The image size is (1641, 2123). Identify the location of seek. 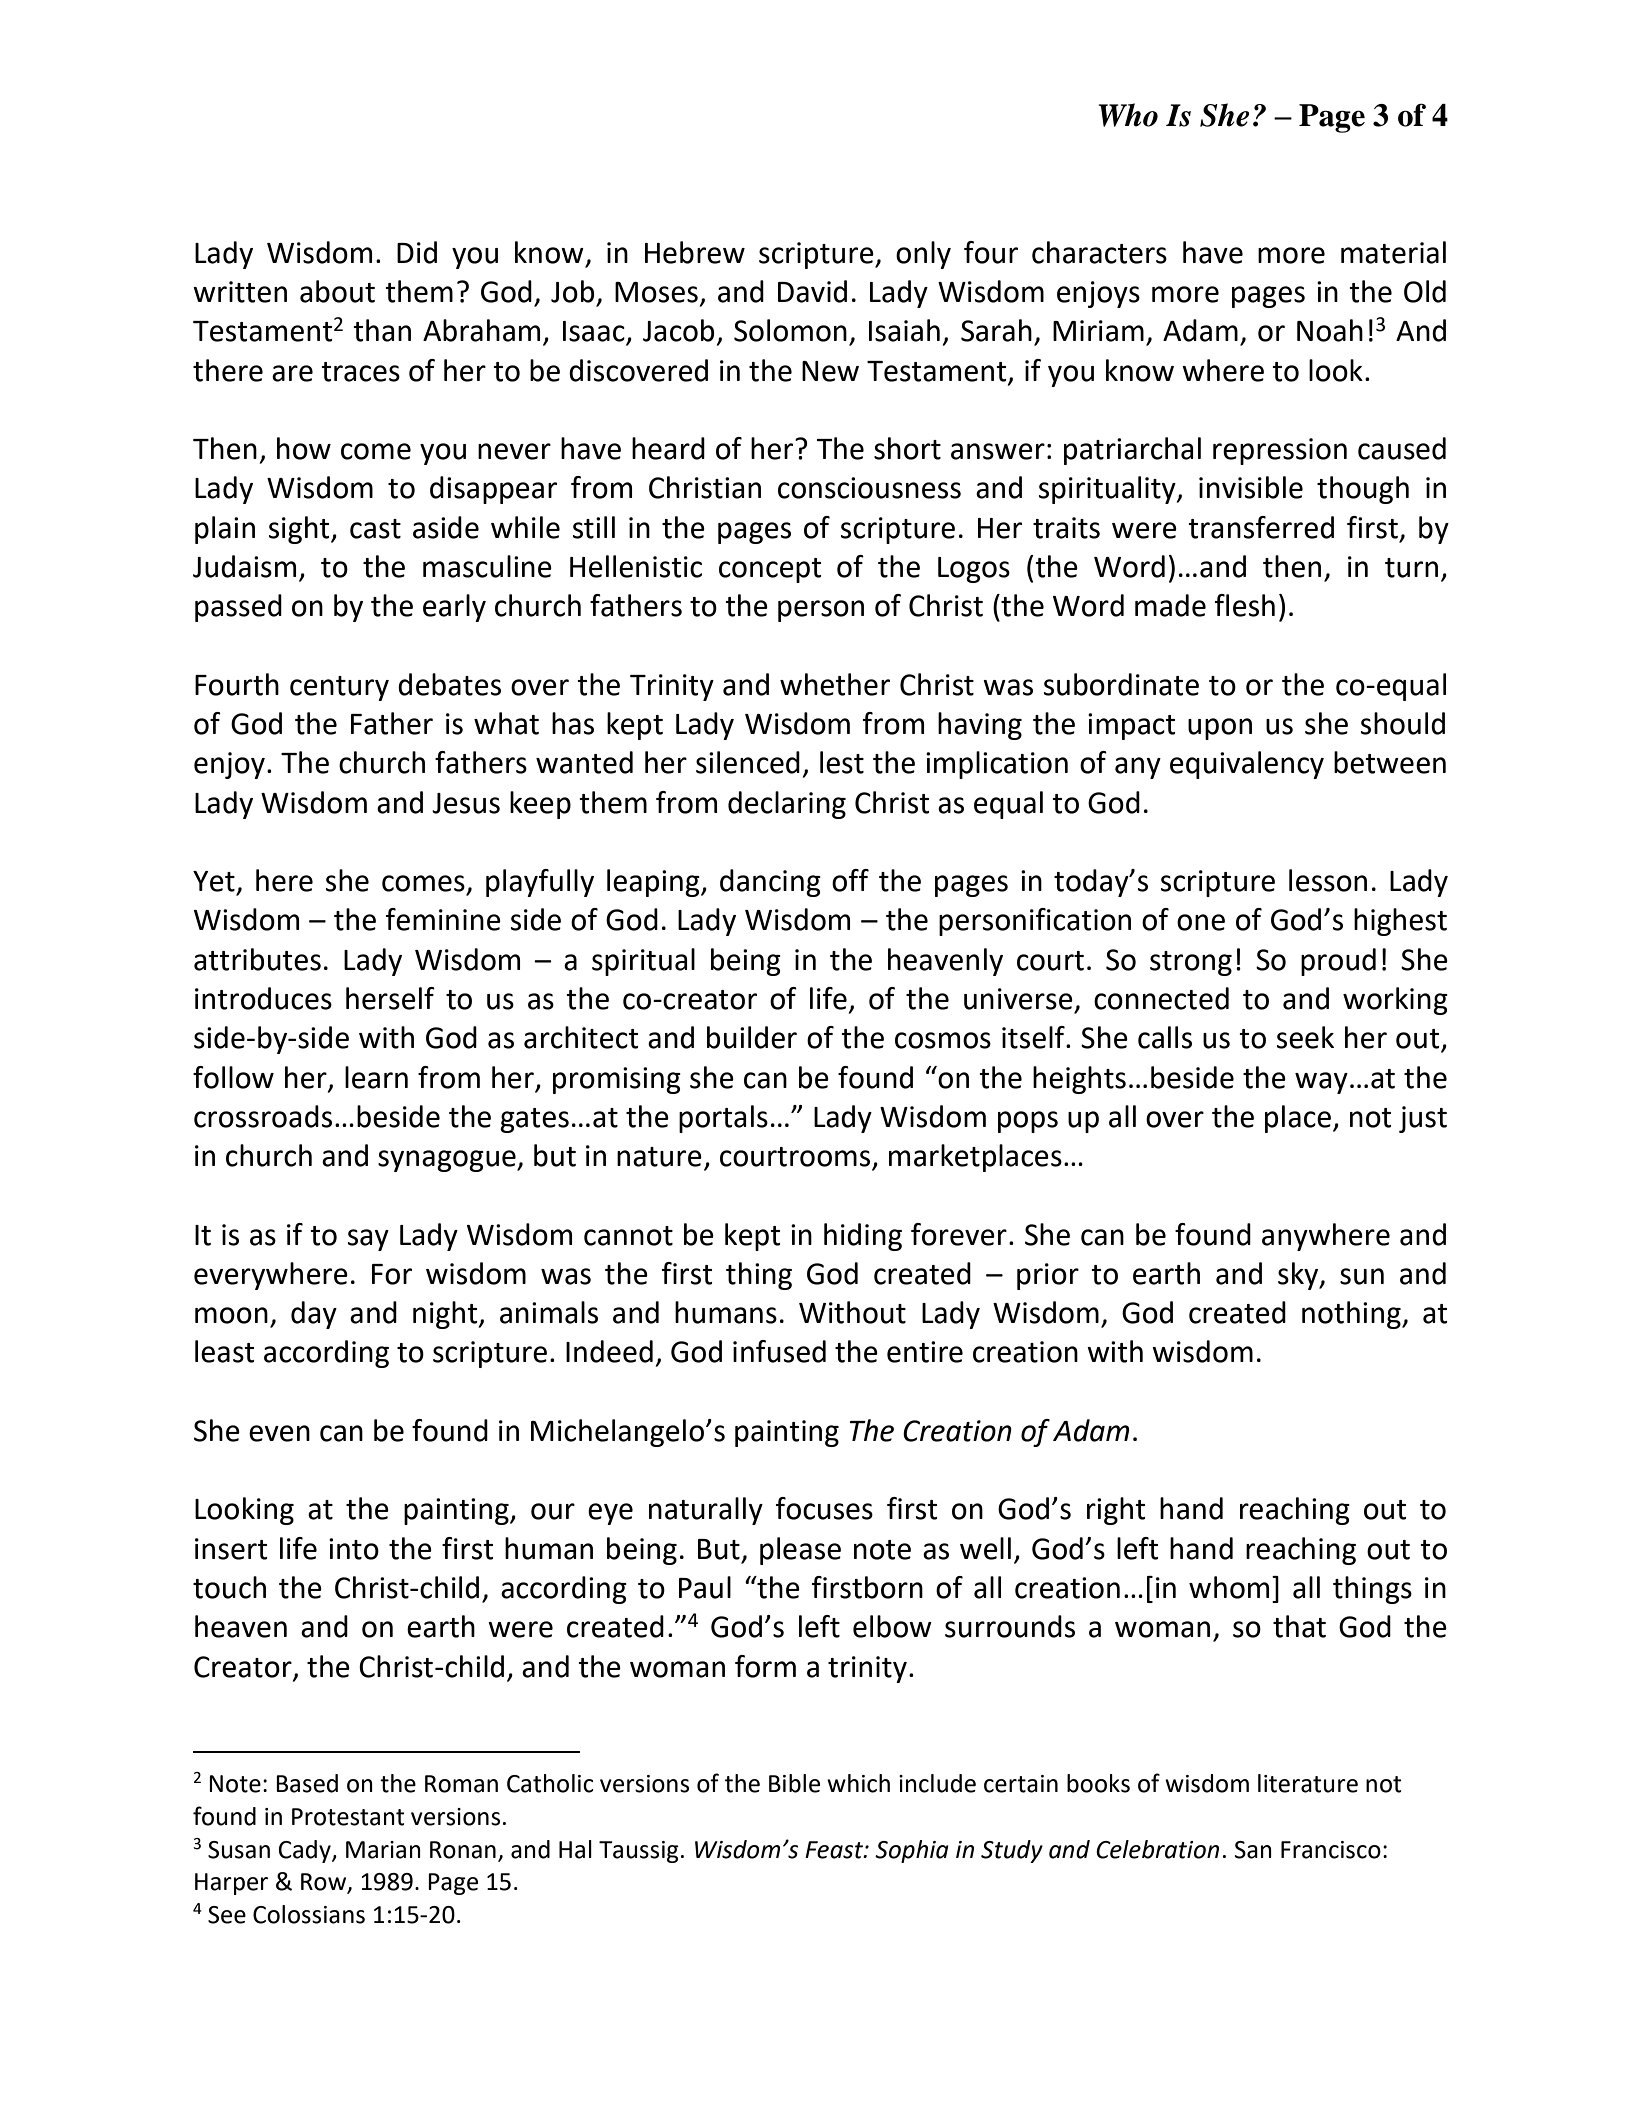
(1305, 1037).
